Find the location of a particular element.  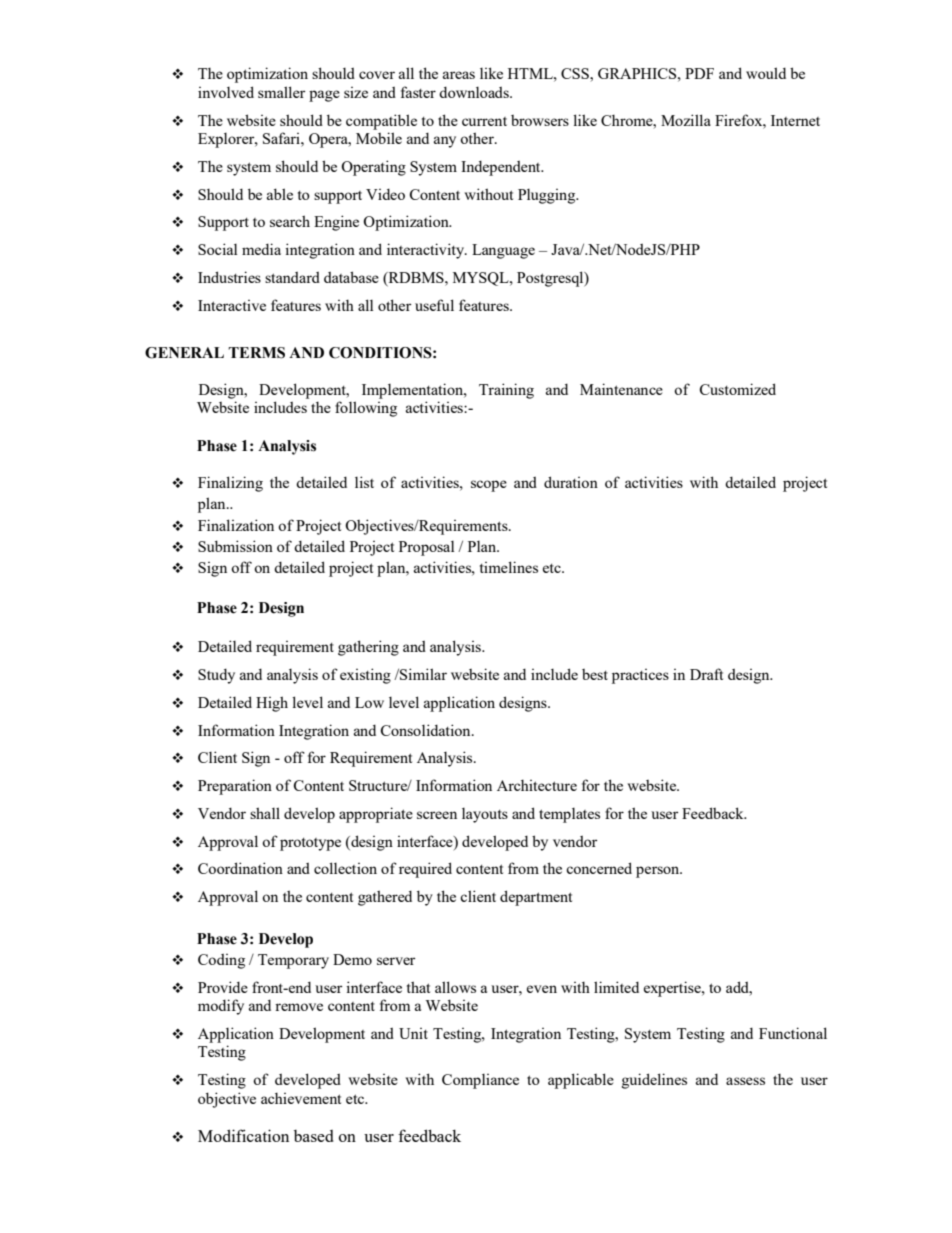

person is located at coordinates (659, 872).
